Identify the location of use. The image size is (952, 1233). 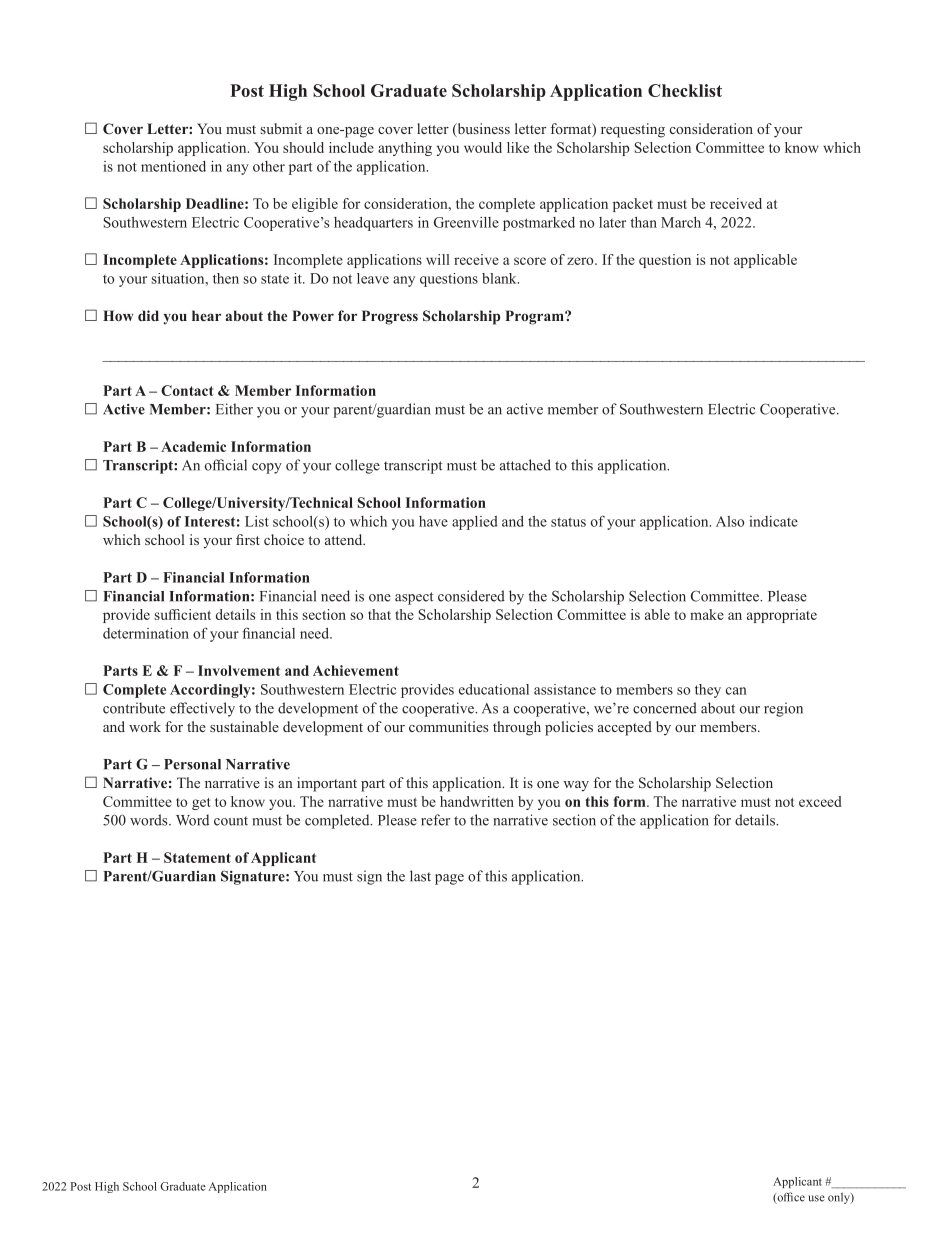
(816, 1198).
